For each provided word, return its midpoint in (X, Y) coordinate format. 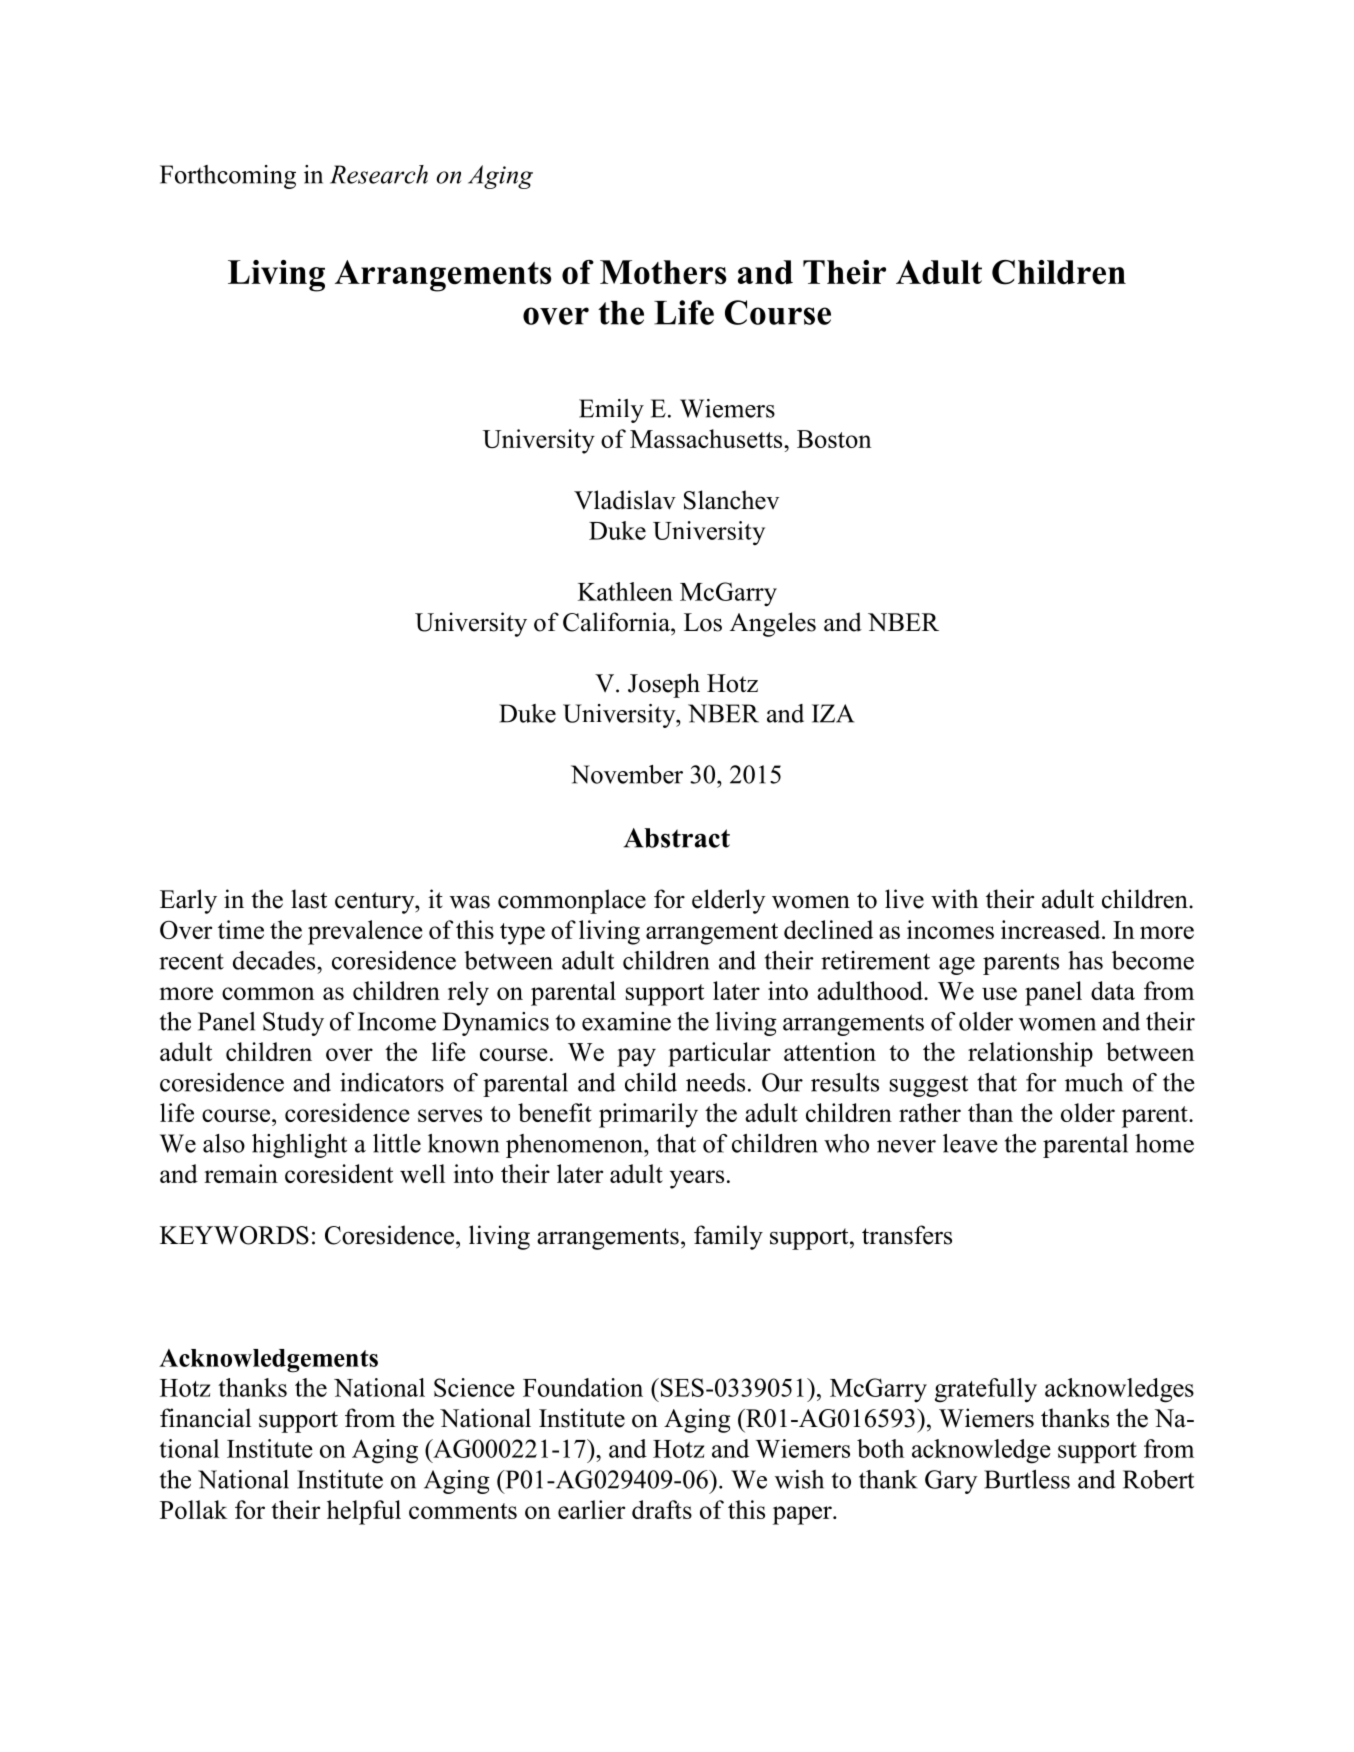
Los (703, 622)
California (617, 622)
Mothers (663, 272)
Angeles (773, 624)
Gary (951, 1482)
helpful (364, 1512)
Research (379, 174)
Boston (834, 439)
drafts (662, 1509)
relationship (1030, 1054)
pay (636, 1057)
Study (293, 1024)
